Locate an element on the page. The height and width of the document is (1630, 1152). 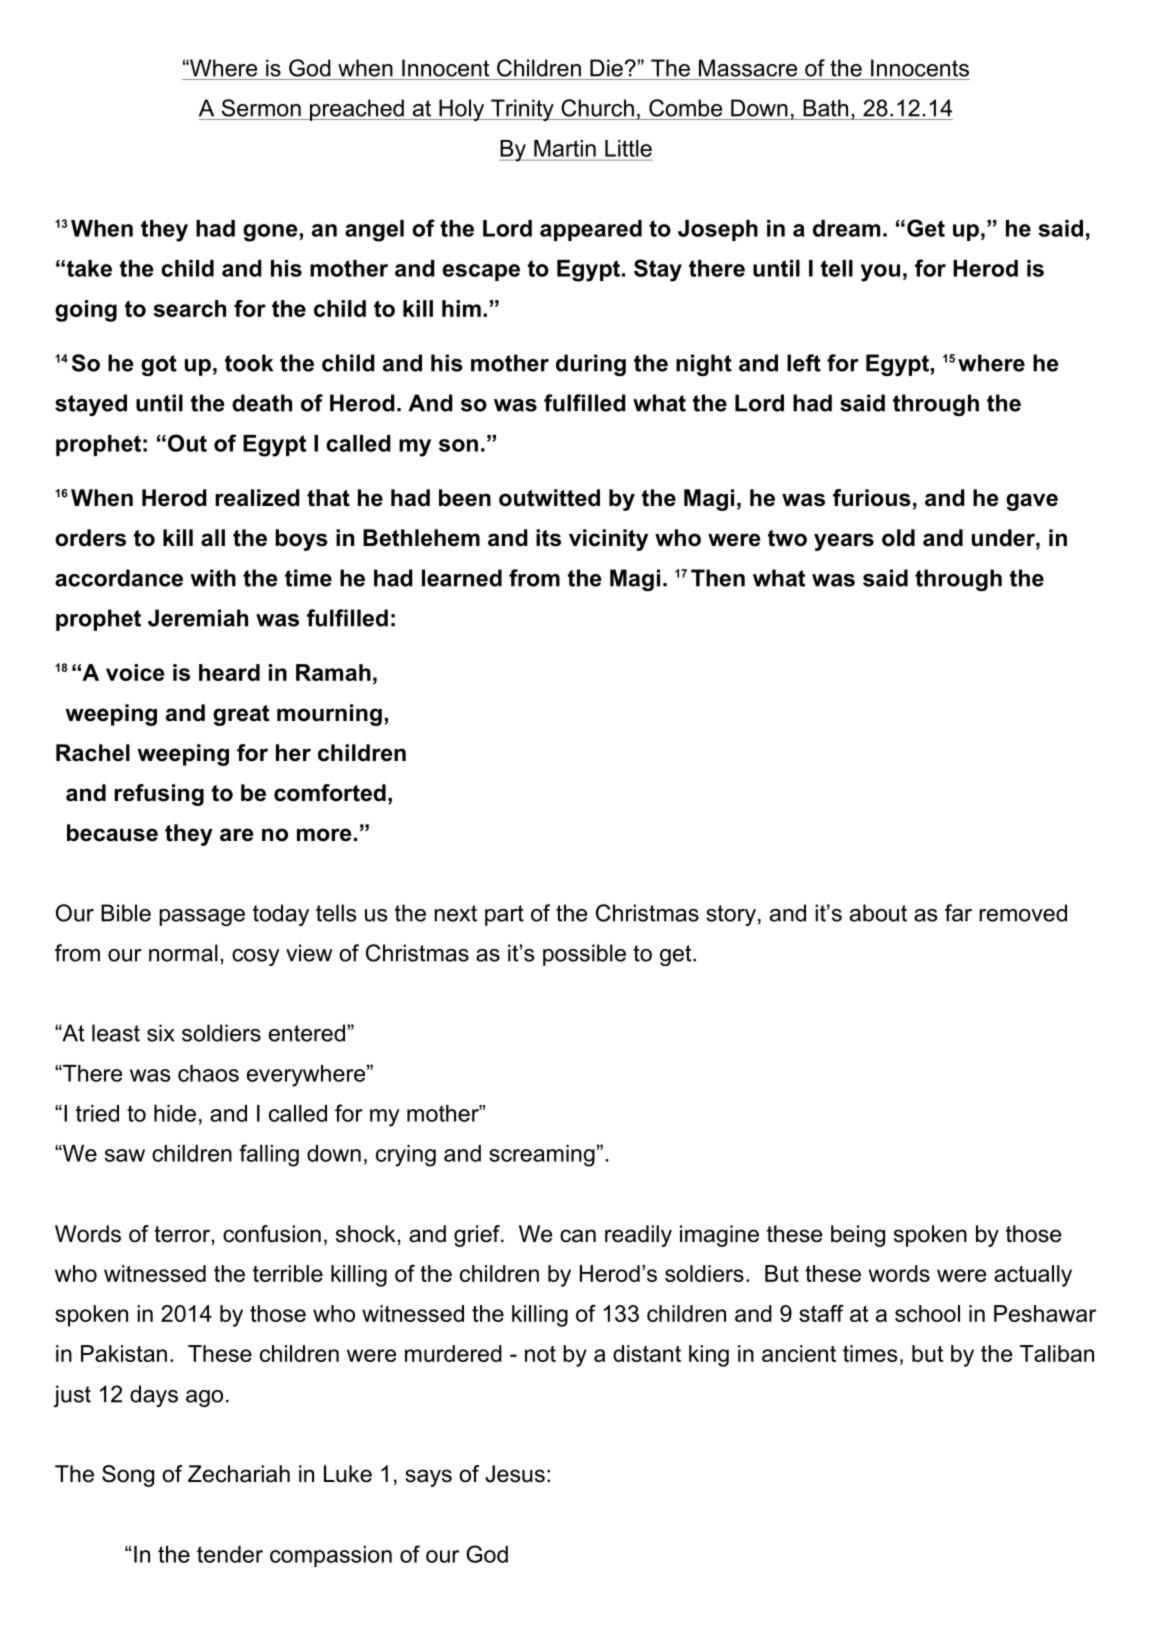
part is located at coordinates (504, 915).
